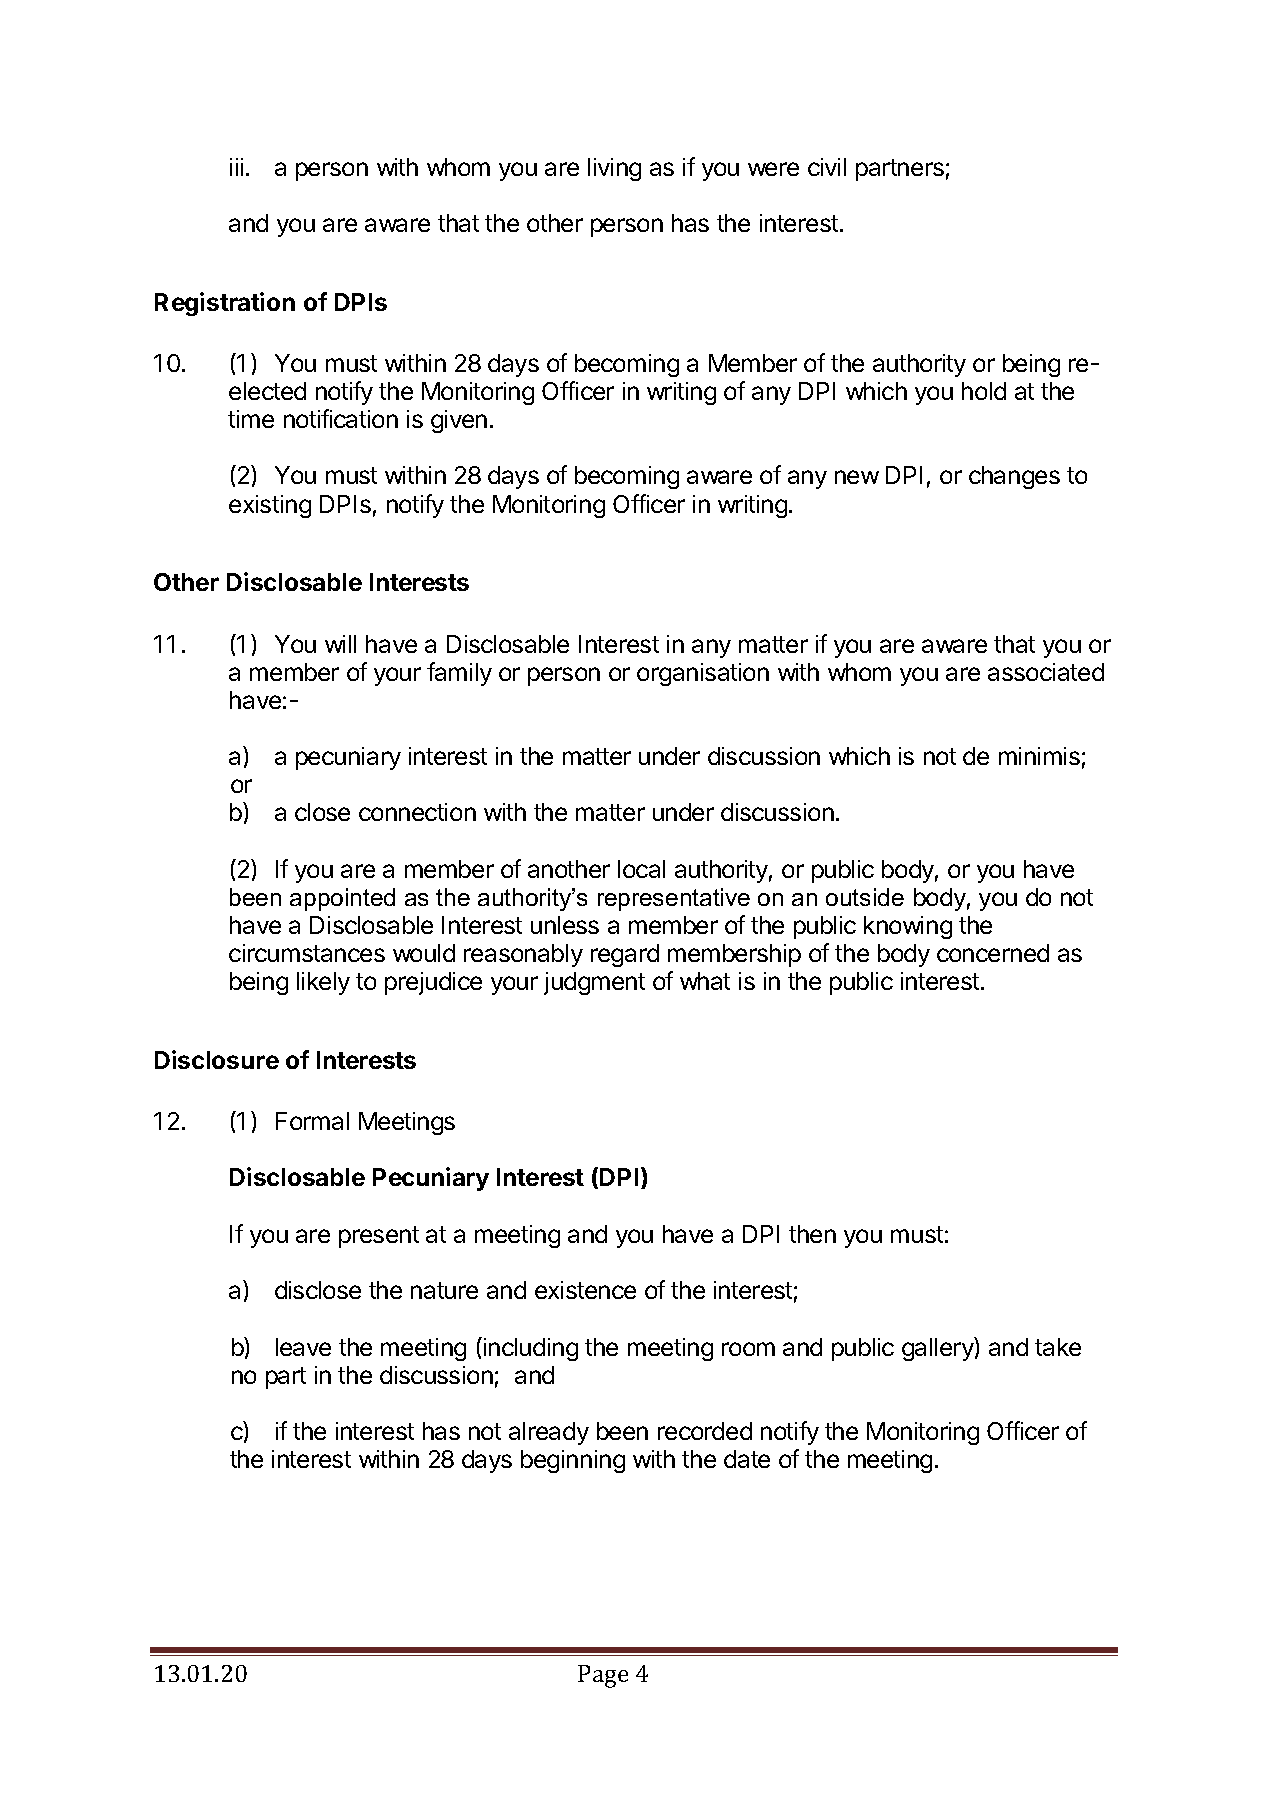  What do you see at coordinates (585, 1290) in the document?
I see `existence` at bounding box center [585, 1290].
